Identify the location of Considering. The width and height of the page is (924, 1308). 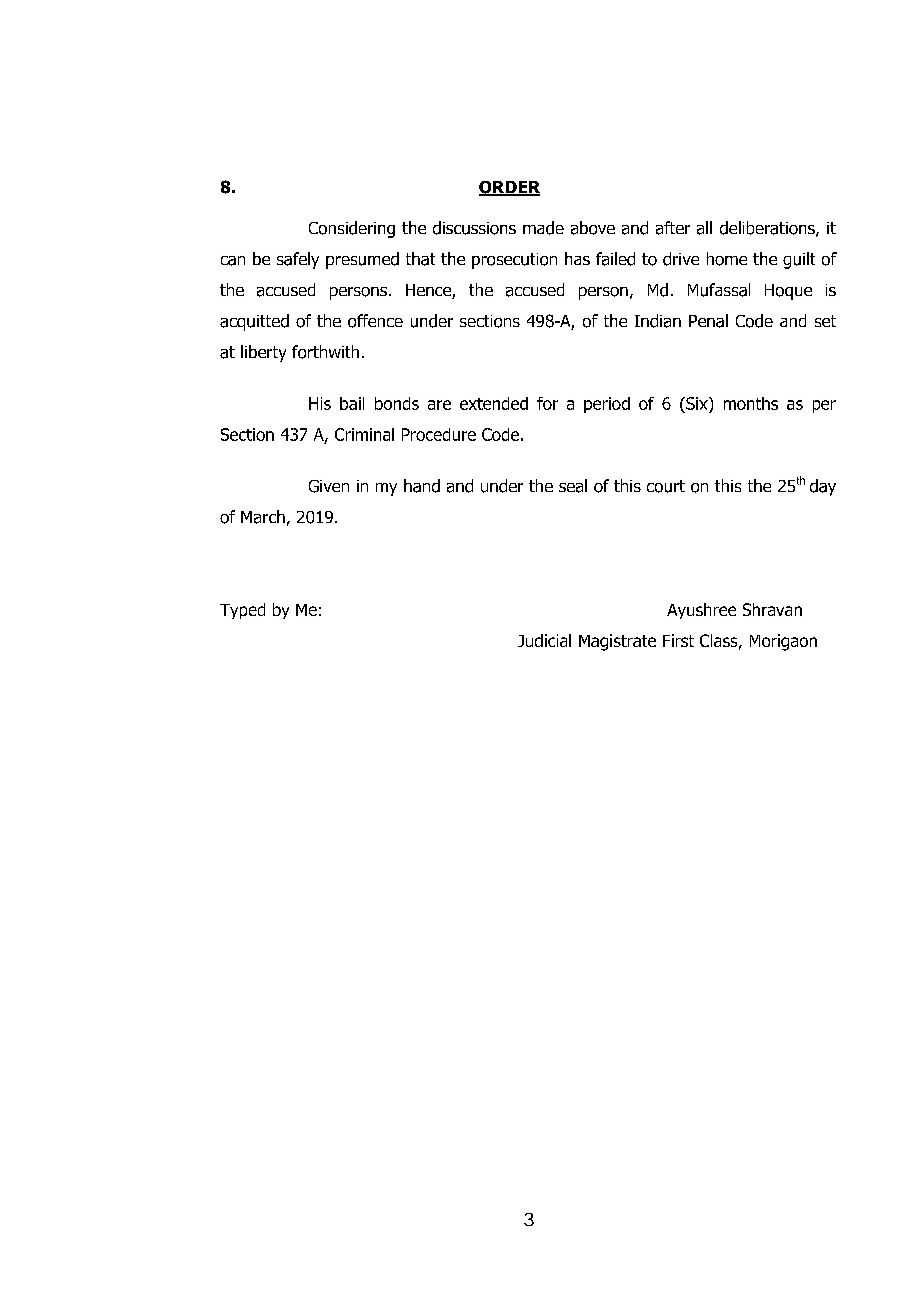
(352, 229).
